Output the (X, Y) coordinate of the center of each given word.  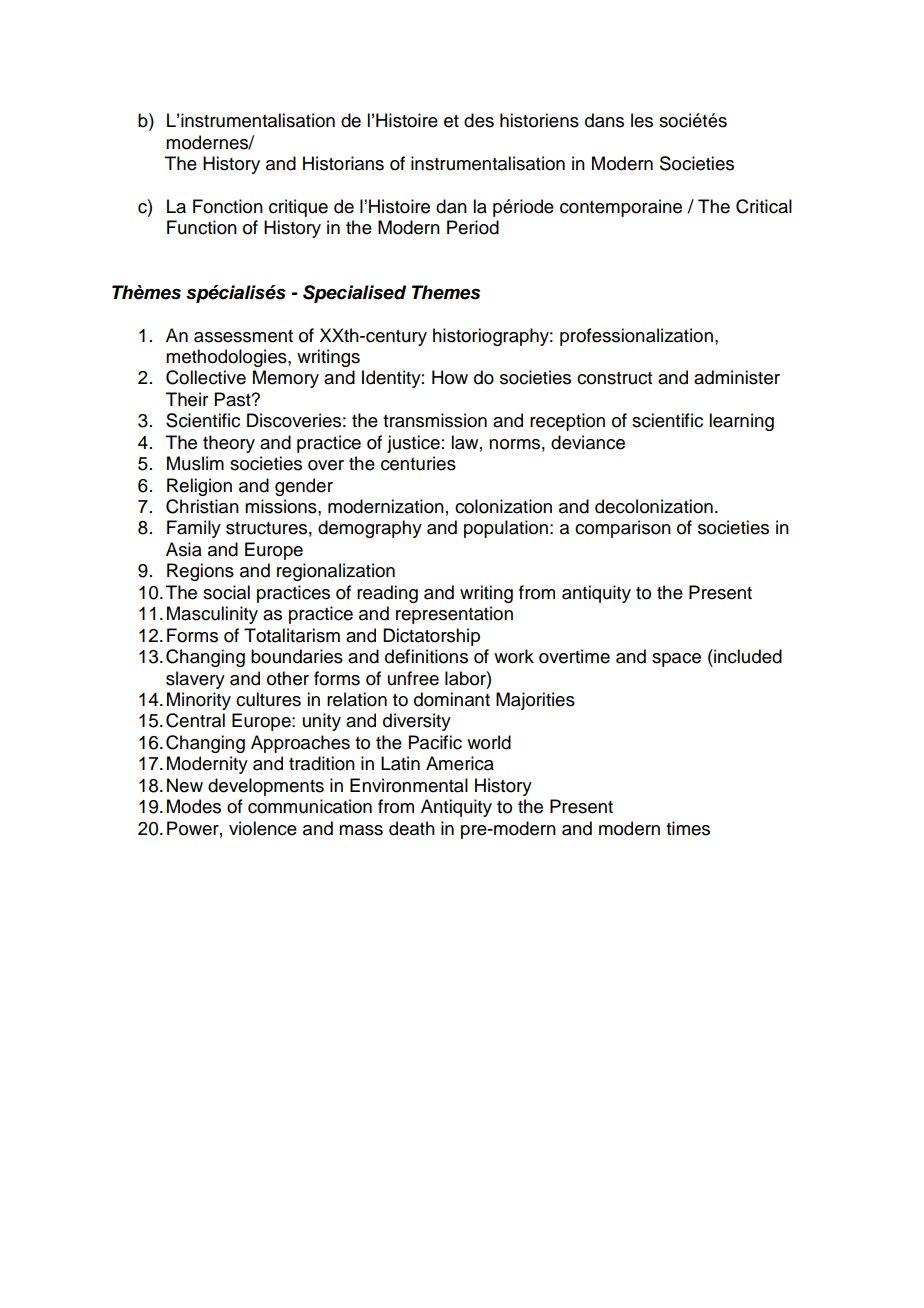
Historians (343, 163)
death (412, 828)
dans (604, 120)
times (688, 828)
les (642, 120)
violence (263, 828)
